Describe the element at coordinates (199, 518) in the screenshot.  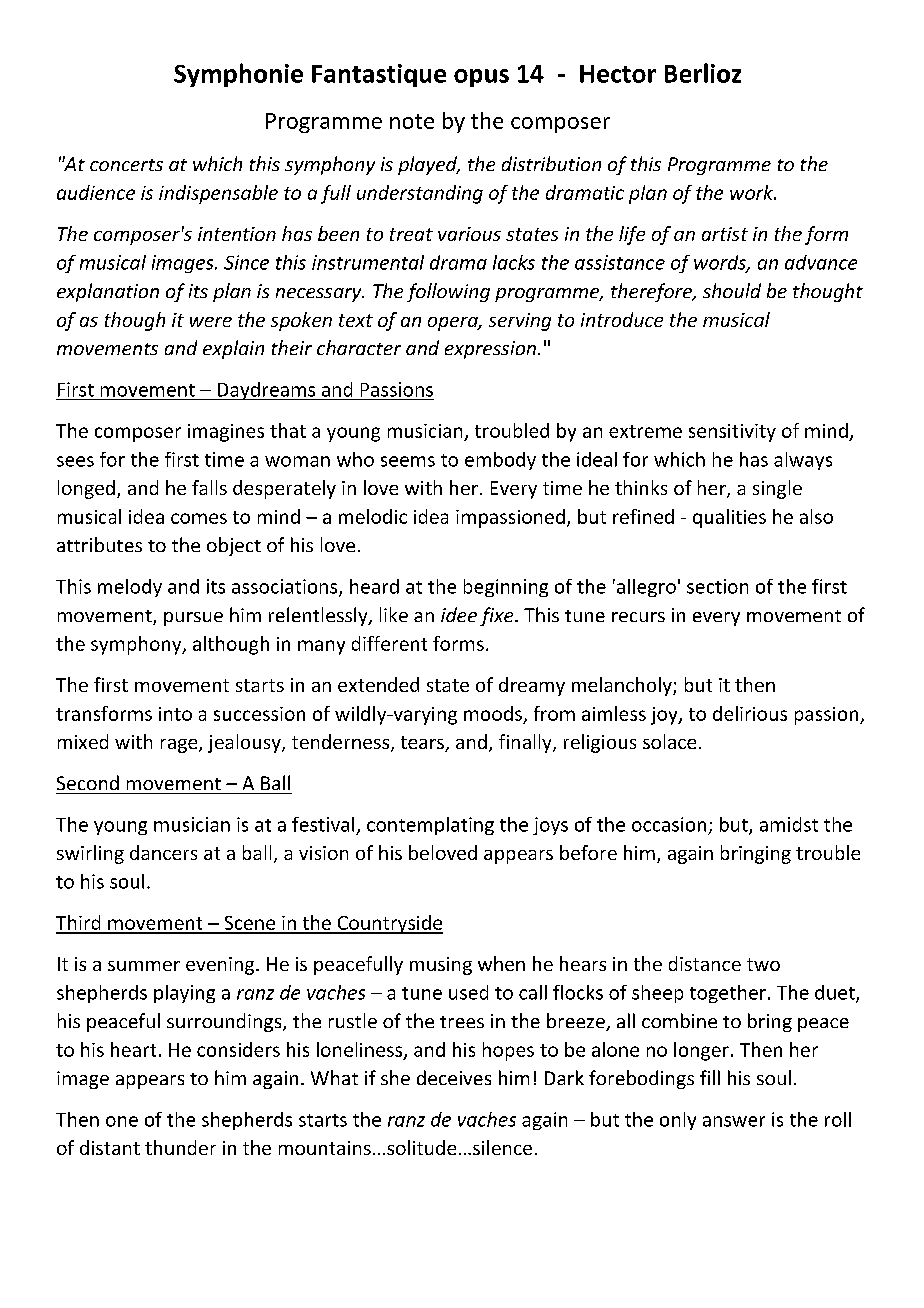
I see `comes` at that location.
